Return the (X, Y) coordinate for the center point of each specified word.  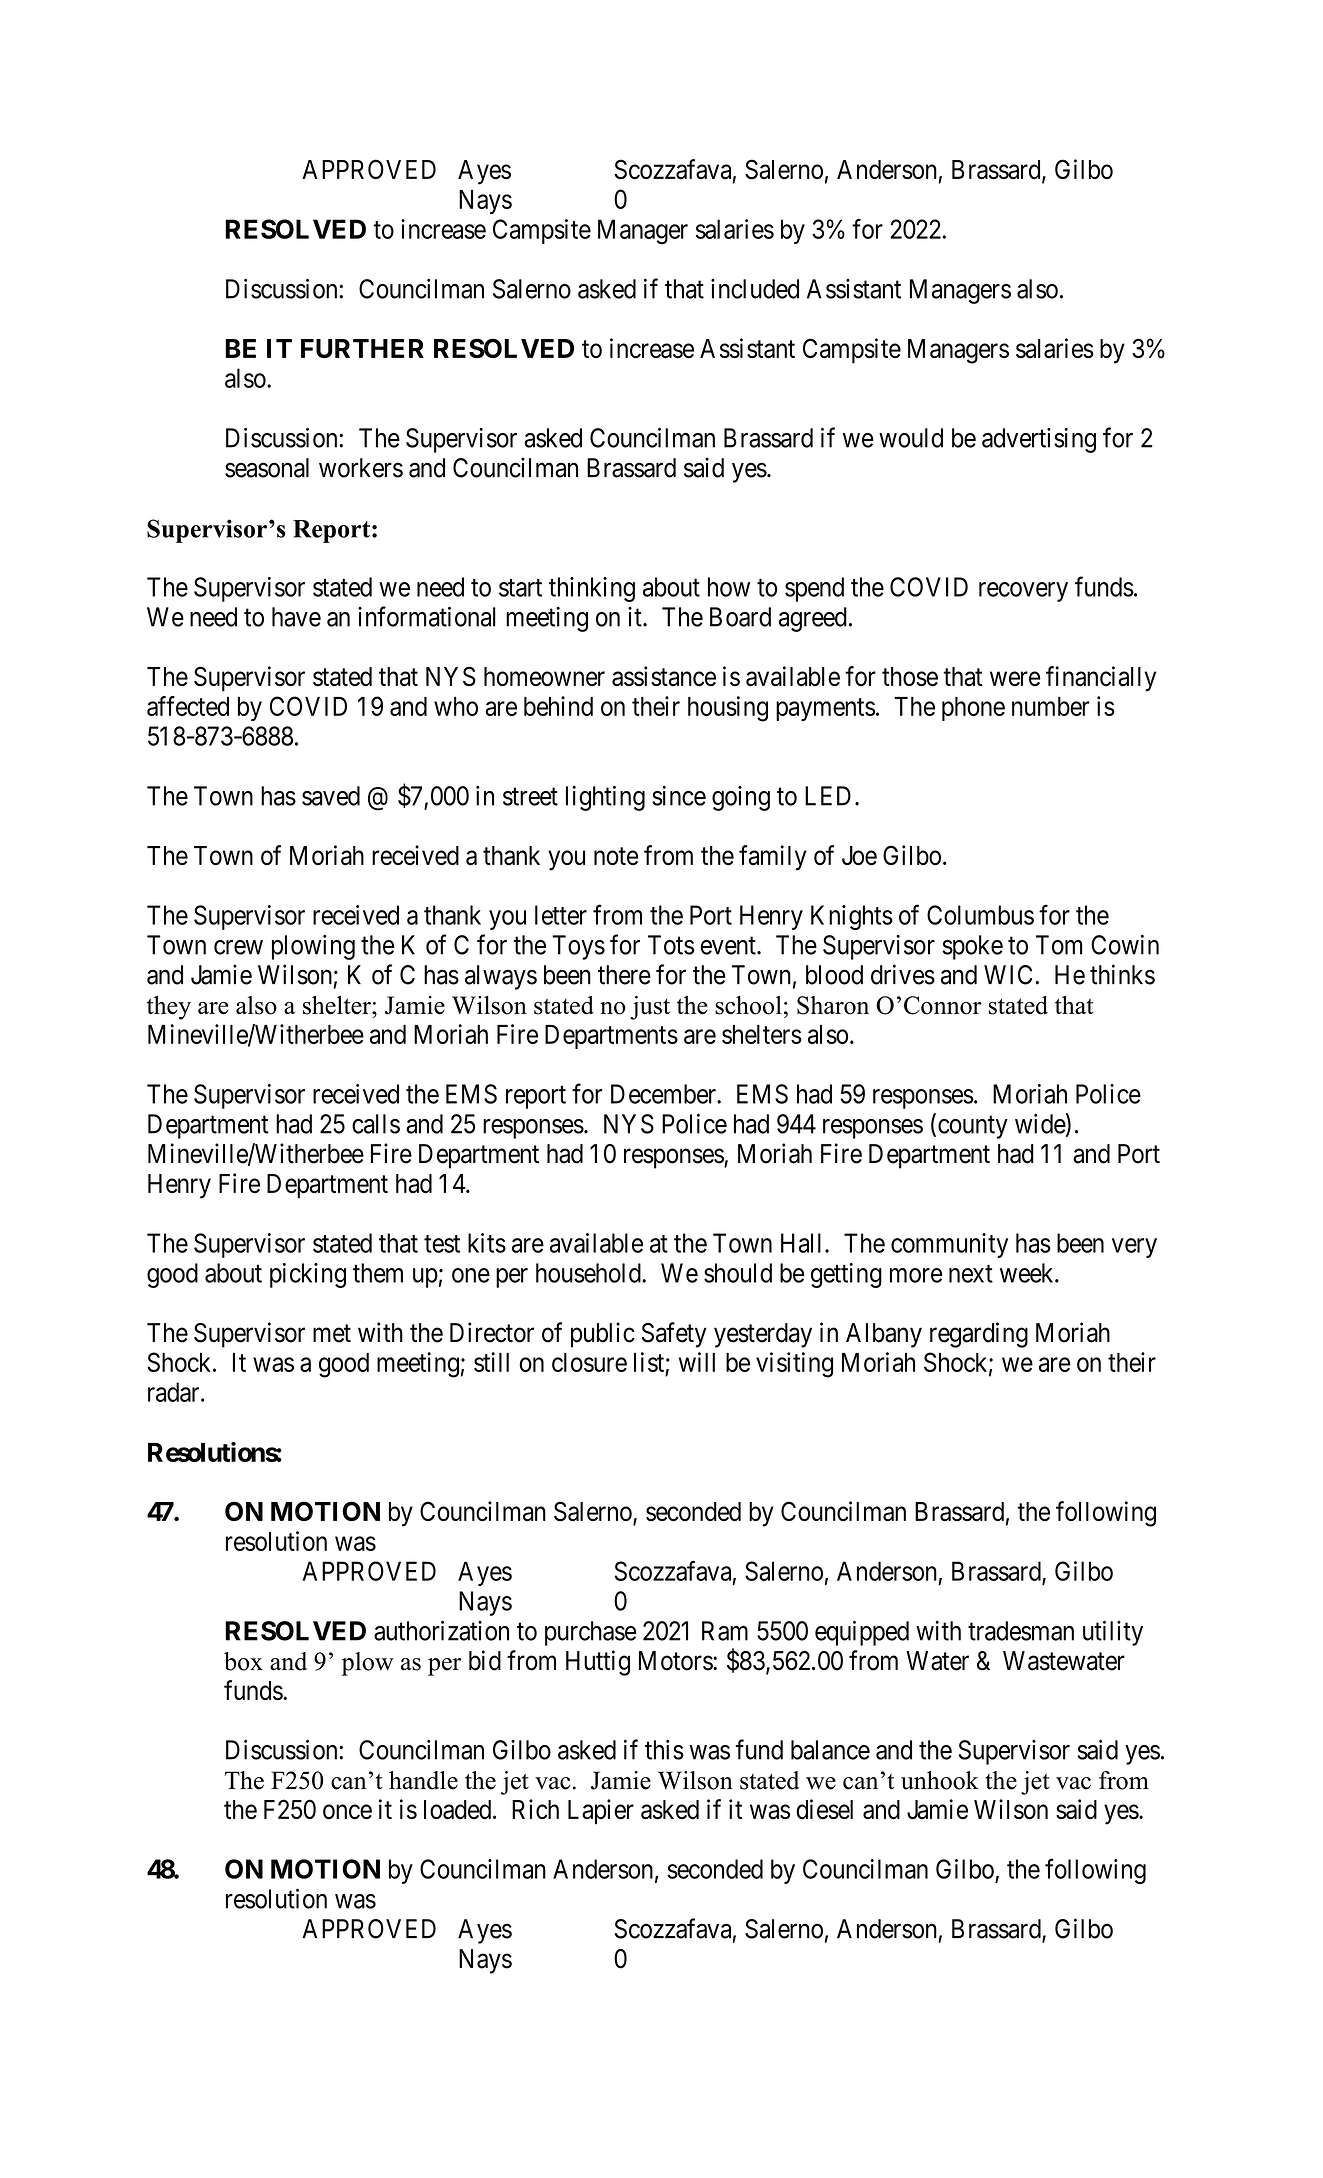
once (347, 1812)
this (664, 1750)
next (971, 1274)
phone (973, 709)
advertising (1039, 440)
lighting (605, 798)
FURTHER (362, 348)
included (755, 289)
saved (331, 796)
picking (308, 1275)
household (589, 1273)
